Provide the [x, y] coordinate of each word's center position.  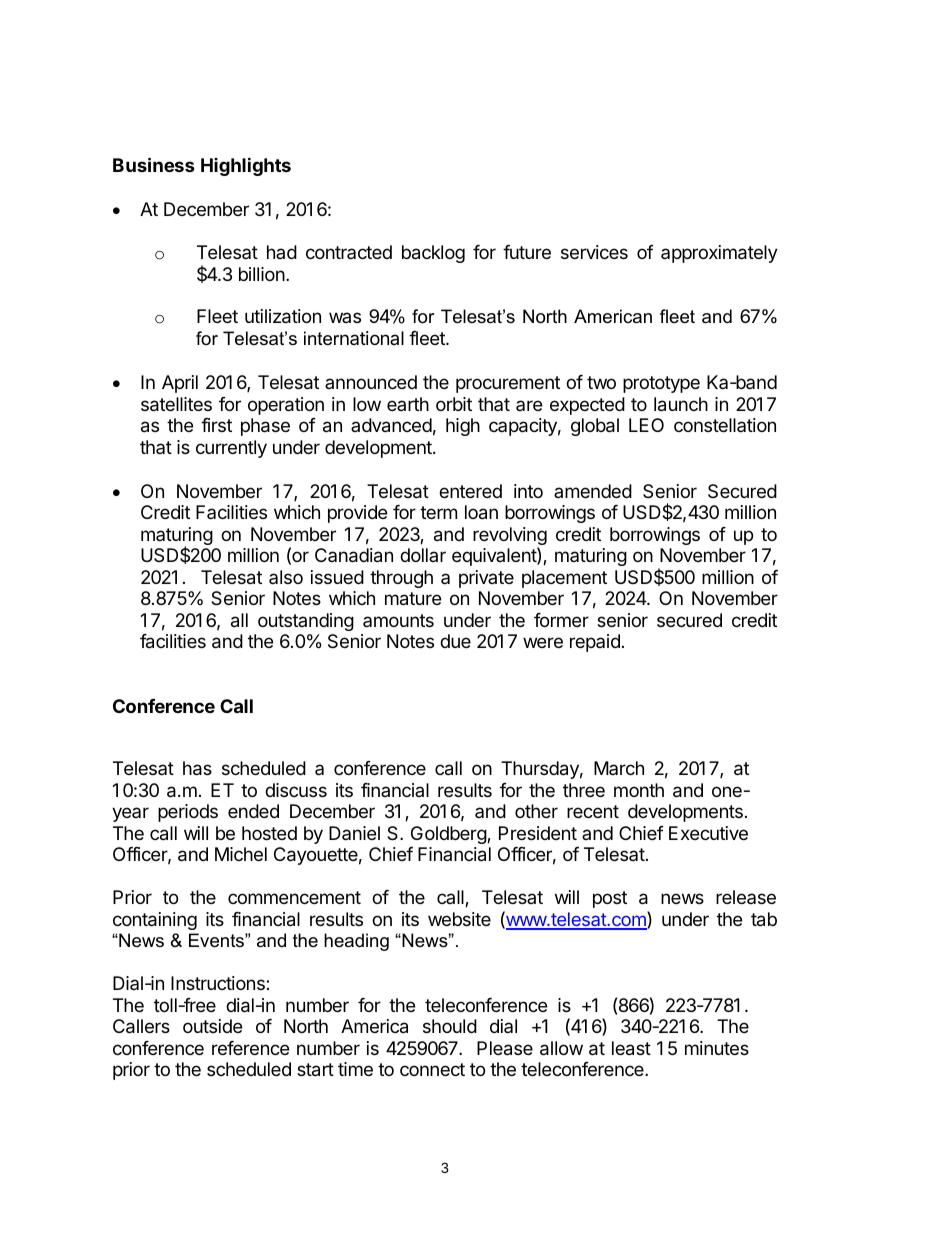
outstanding [306, 622]
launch [681, 404]
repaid [595, 643]
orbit [454, 404]
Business [154, 164]
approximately [719, 254]
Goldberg [449, 835]
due [455, 641]
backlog [433, 254]
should [450, 1026]
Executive [708, 833]
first [216, 425]
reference [250, 1048]
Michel [241, 854]
